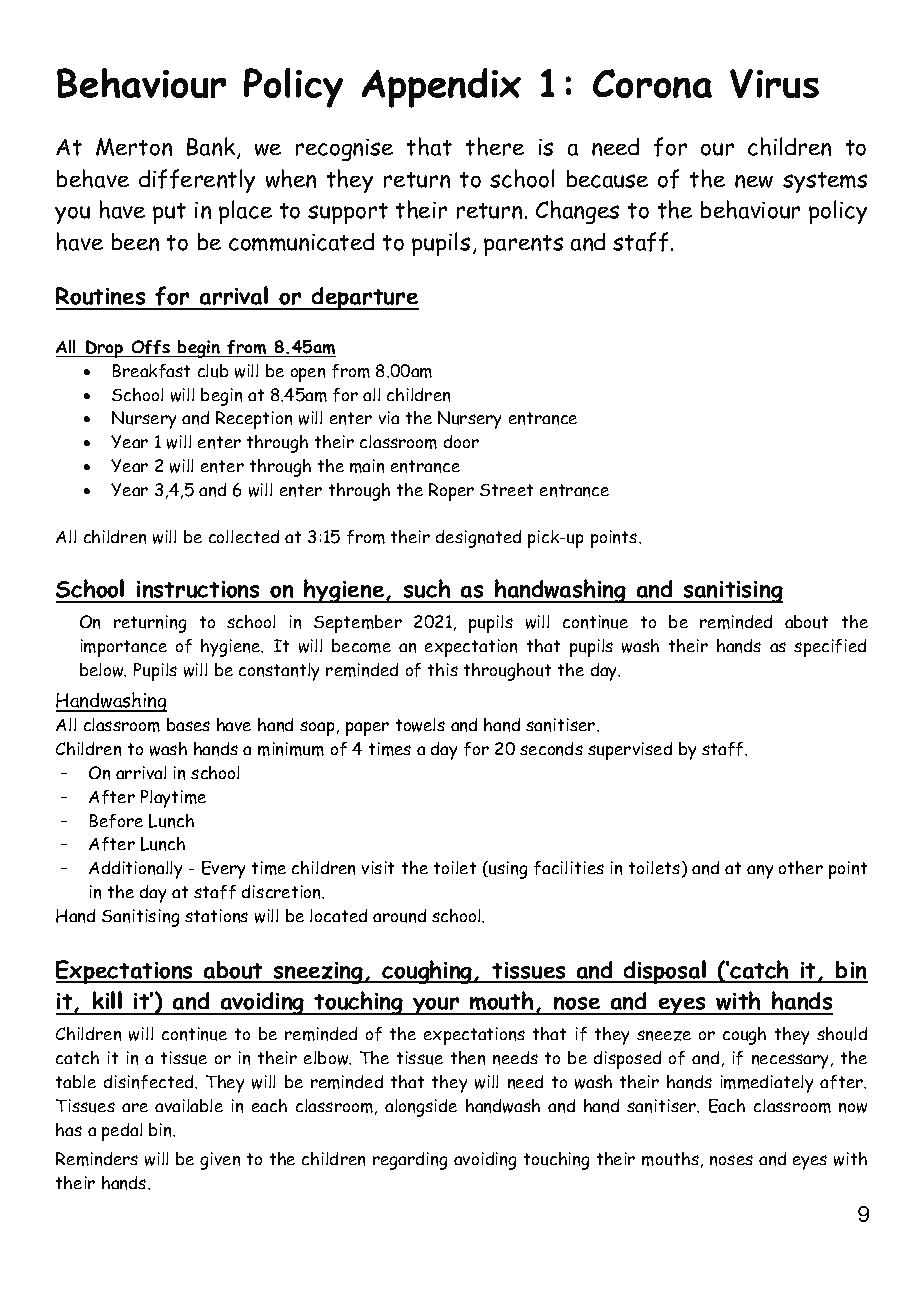 This document has width=924, height=1307. Describe the element at coordinates (389, 417) in the document. I see `via` at that location.
